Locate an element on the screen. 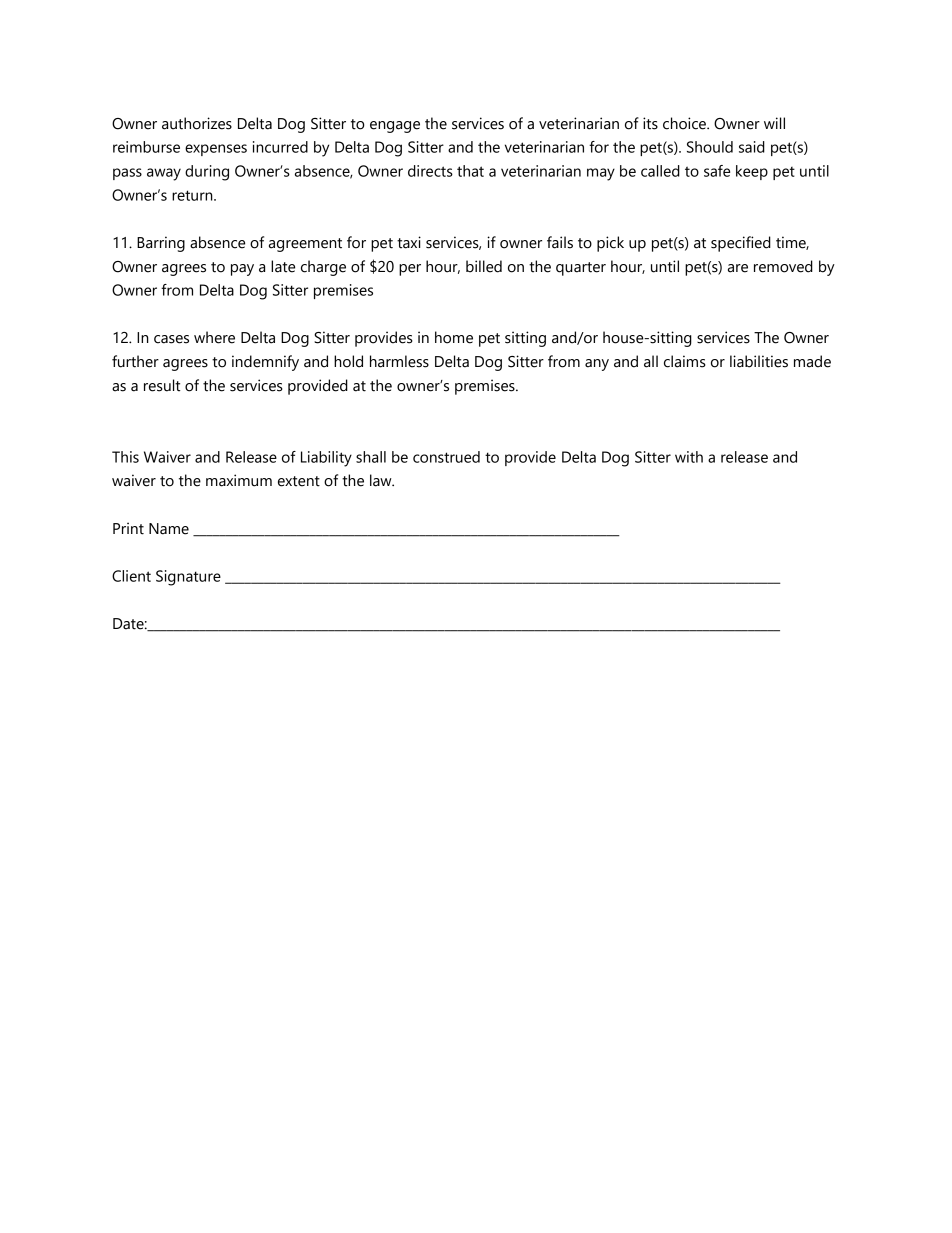 This screenshot has width=952, height=1233. Signature is located at coordinates (188, 578).
